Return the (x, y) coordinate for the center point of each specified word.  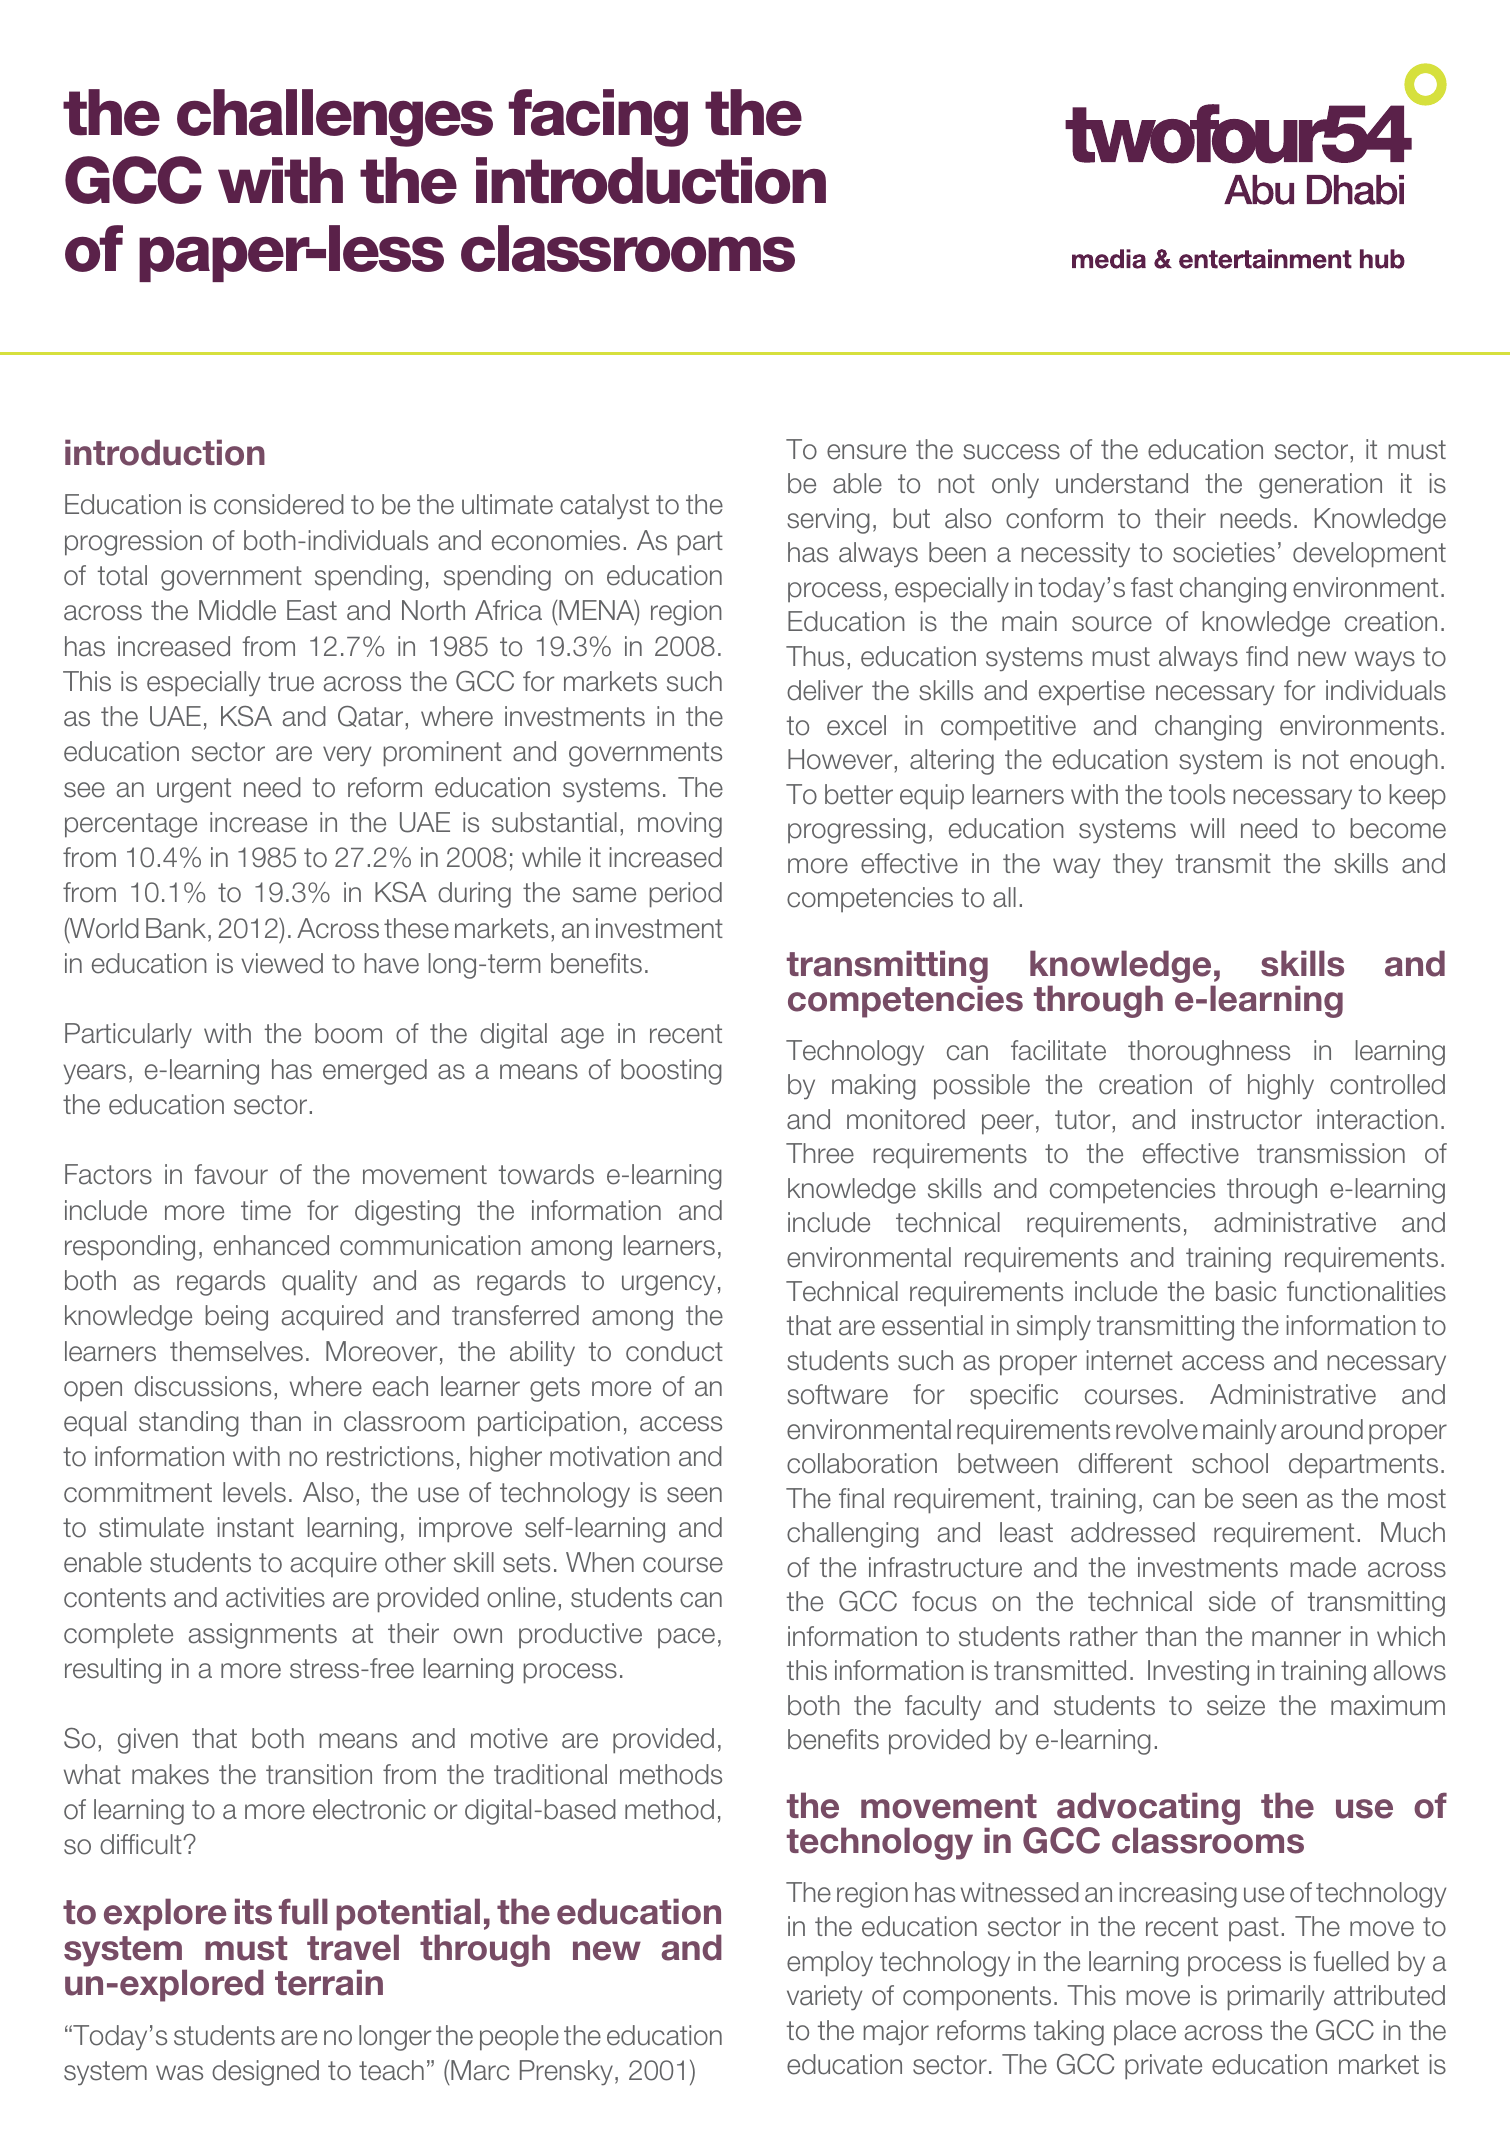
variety (824, 1997)
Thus (815, 656)
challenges (335, 118)
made (1323, 1567)
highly (1281, 1087)
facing (598, 118)
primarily (1276, 1998)
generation (1320, 486)
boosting (671, 1072)
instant (256, 1527)
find (1267, 656)
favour (231, 1174)
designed (265, 2073)
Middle (237, 610)
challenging (853, 1535)
